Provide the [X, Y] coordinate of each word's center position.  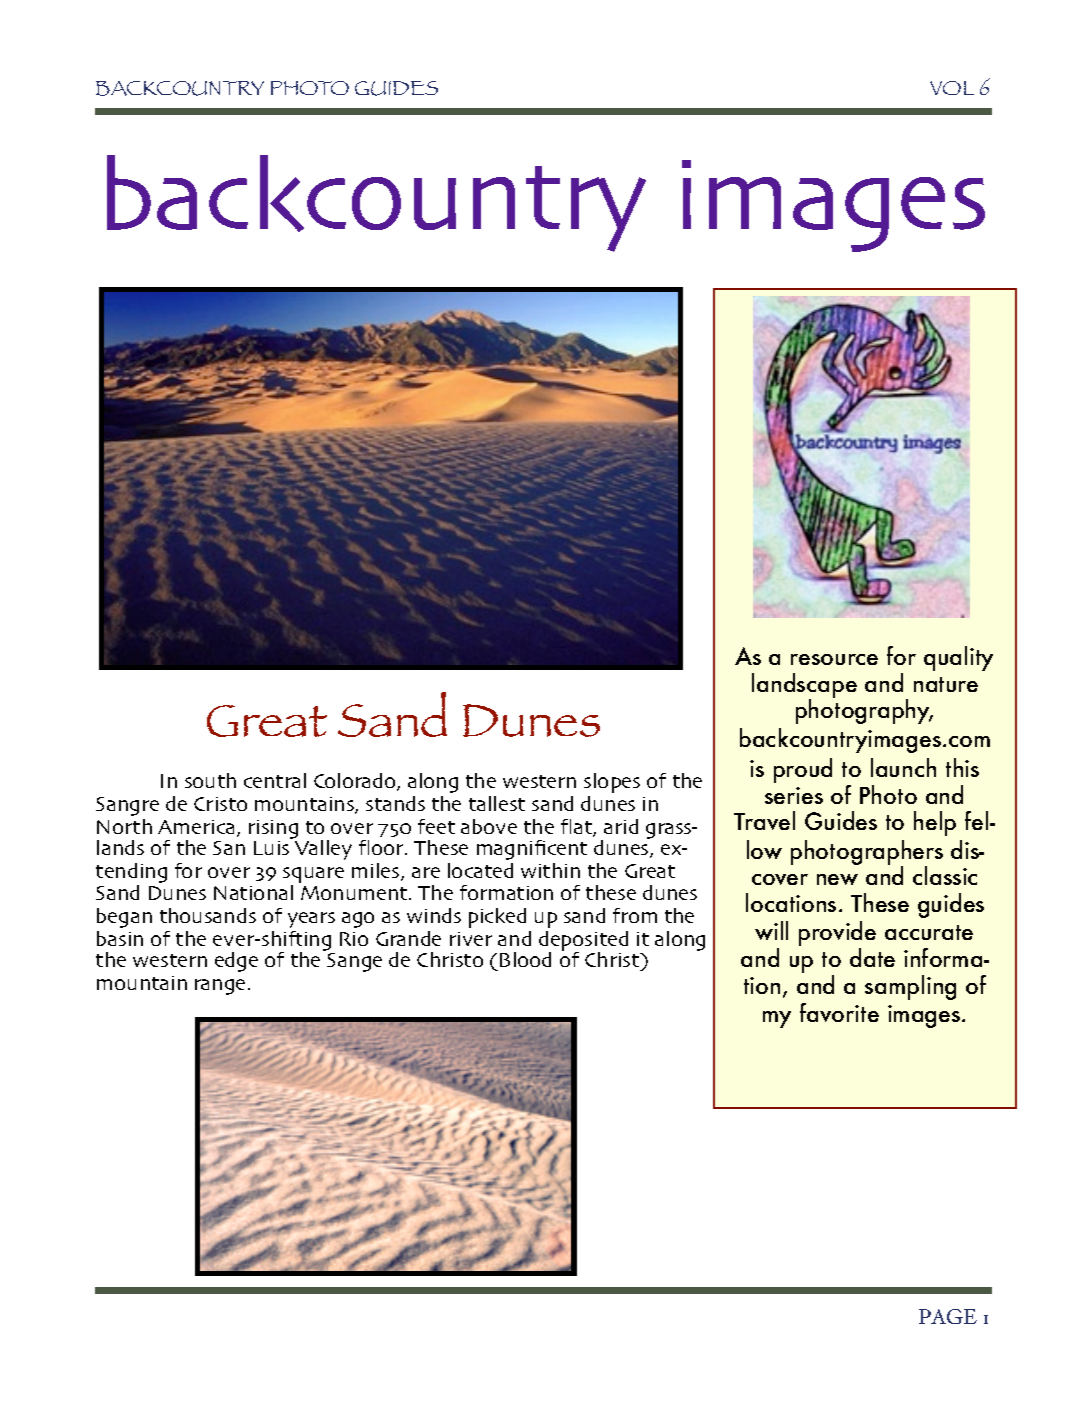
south [210, 780]
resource [834, 659]
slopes [612, 783]
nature [946, 684]
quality [958, 658]
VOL [952, 88]
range [220, 987]
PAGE [948, 1316]
